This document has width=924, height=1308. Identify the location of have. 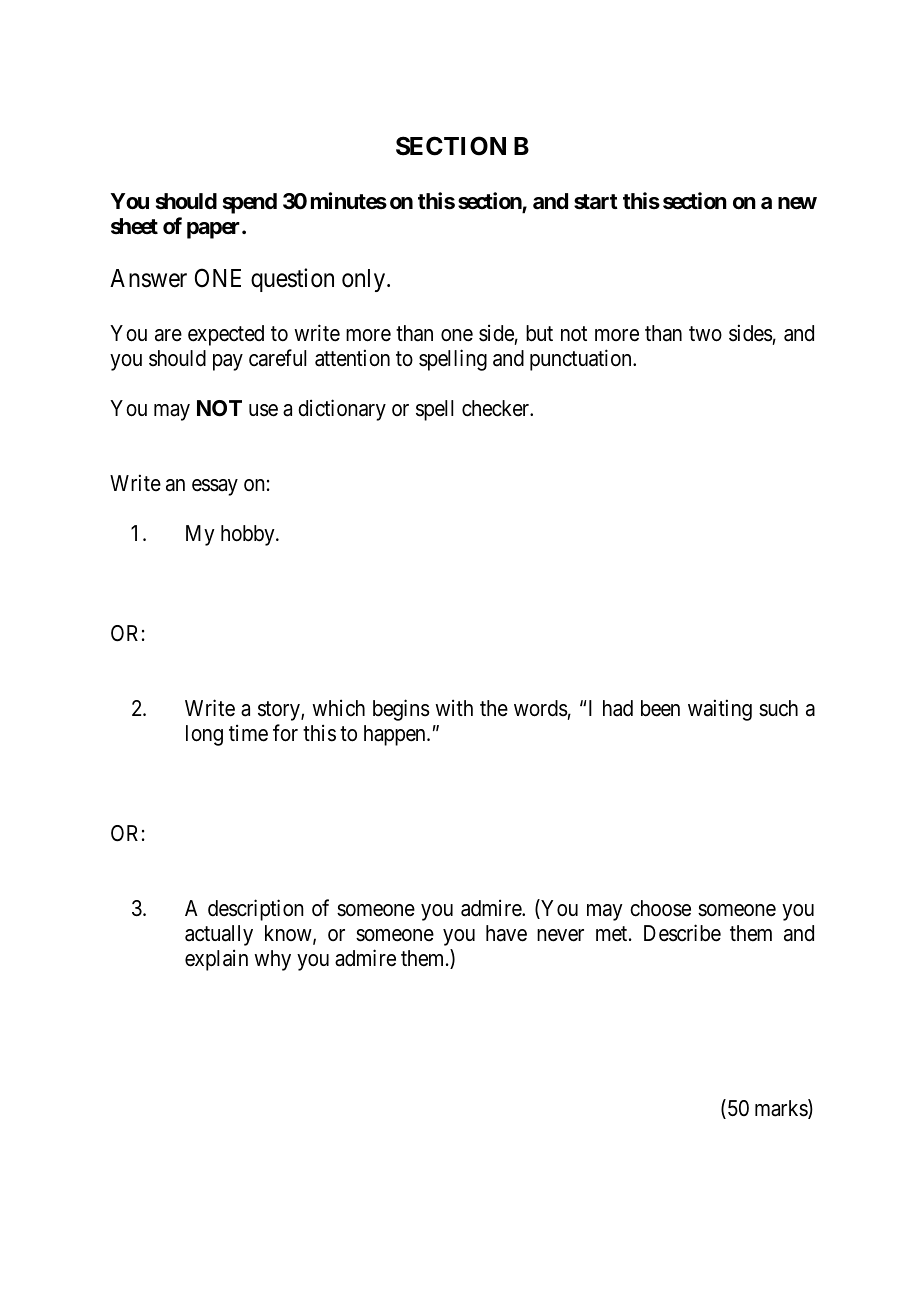
(506, 933).
